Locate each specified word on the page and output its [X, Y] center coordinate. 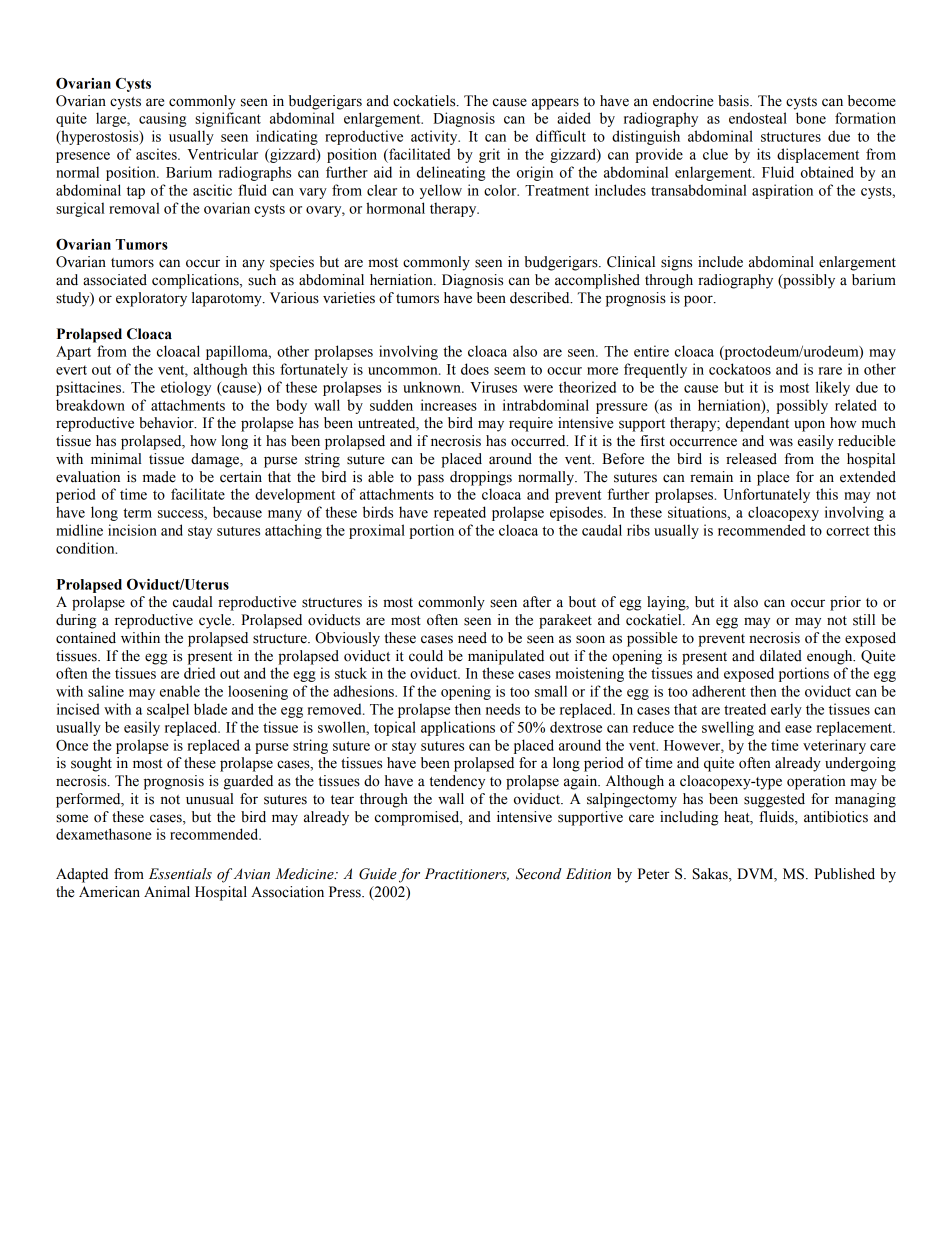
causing [162, 119]
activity [435, 137]
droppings [481, 478]
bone [811, 118]
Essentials [180, 874]
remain [711, 477]
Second [539, 874]
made [159, 477]
